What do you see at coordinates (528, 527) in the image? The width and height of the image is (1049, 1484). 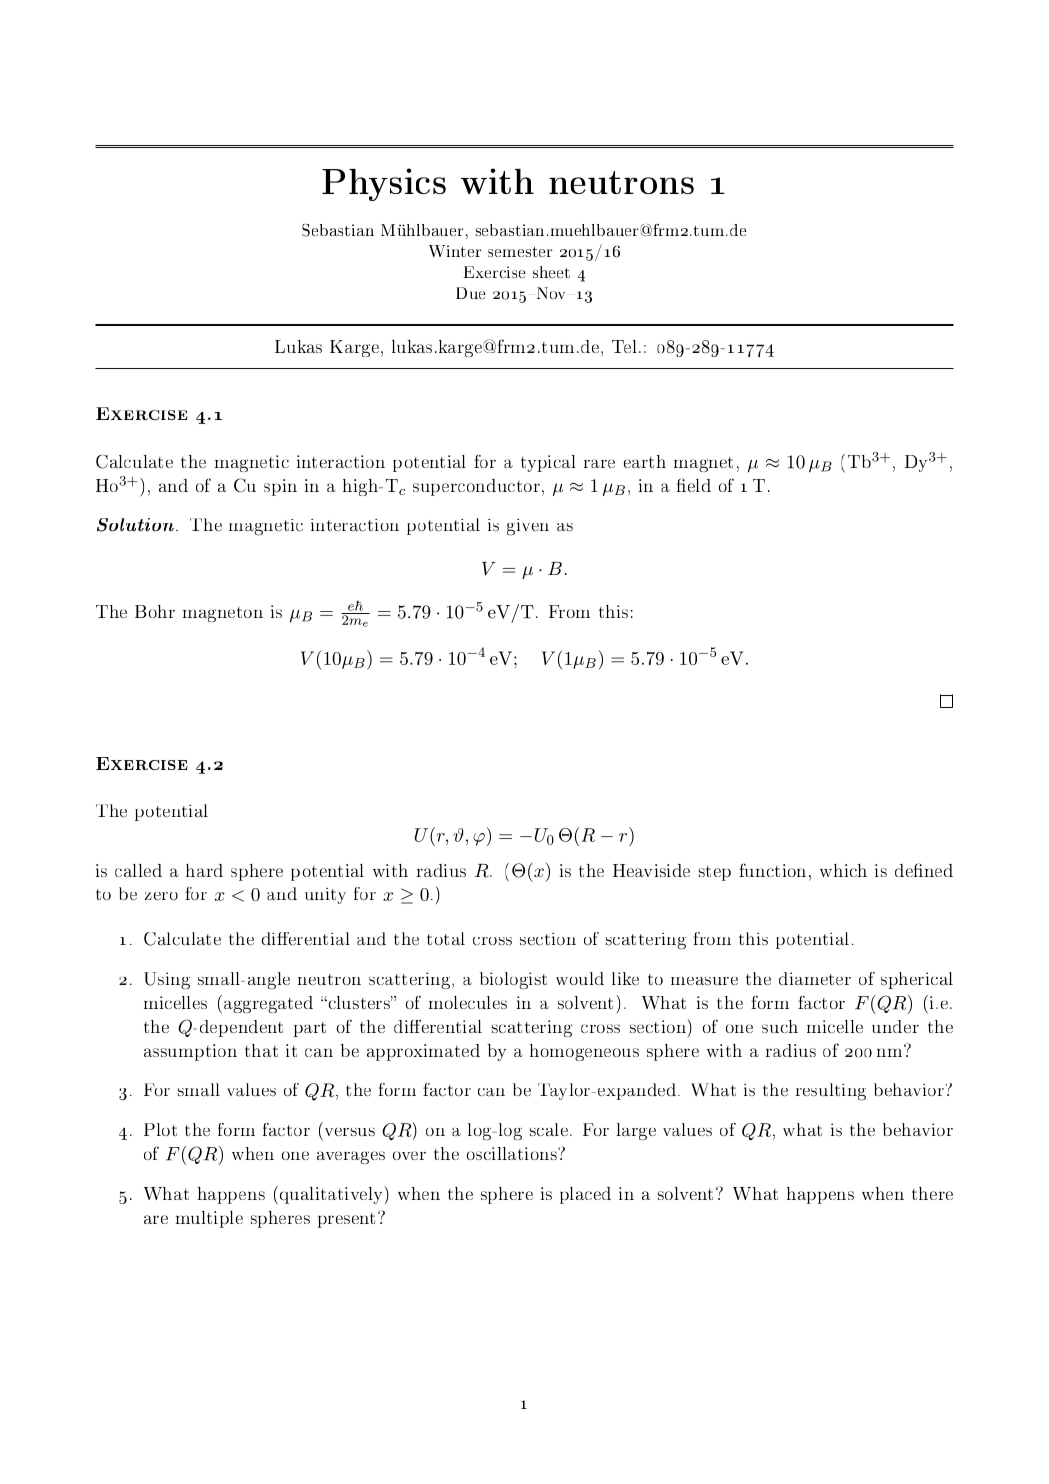 I see `given` at bounding box center [528, 527].
